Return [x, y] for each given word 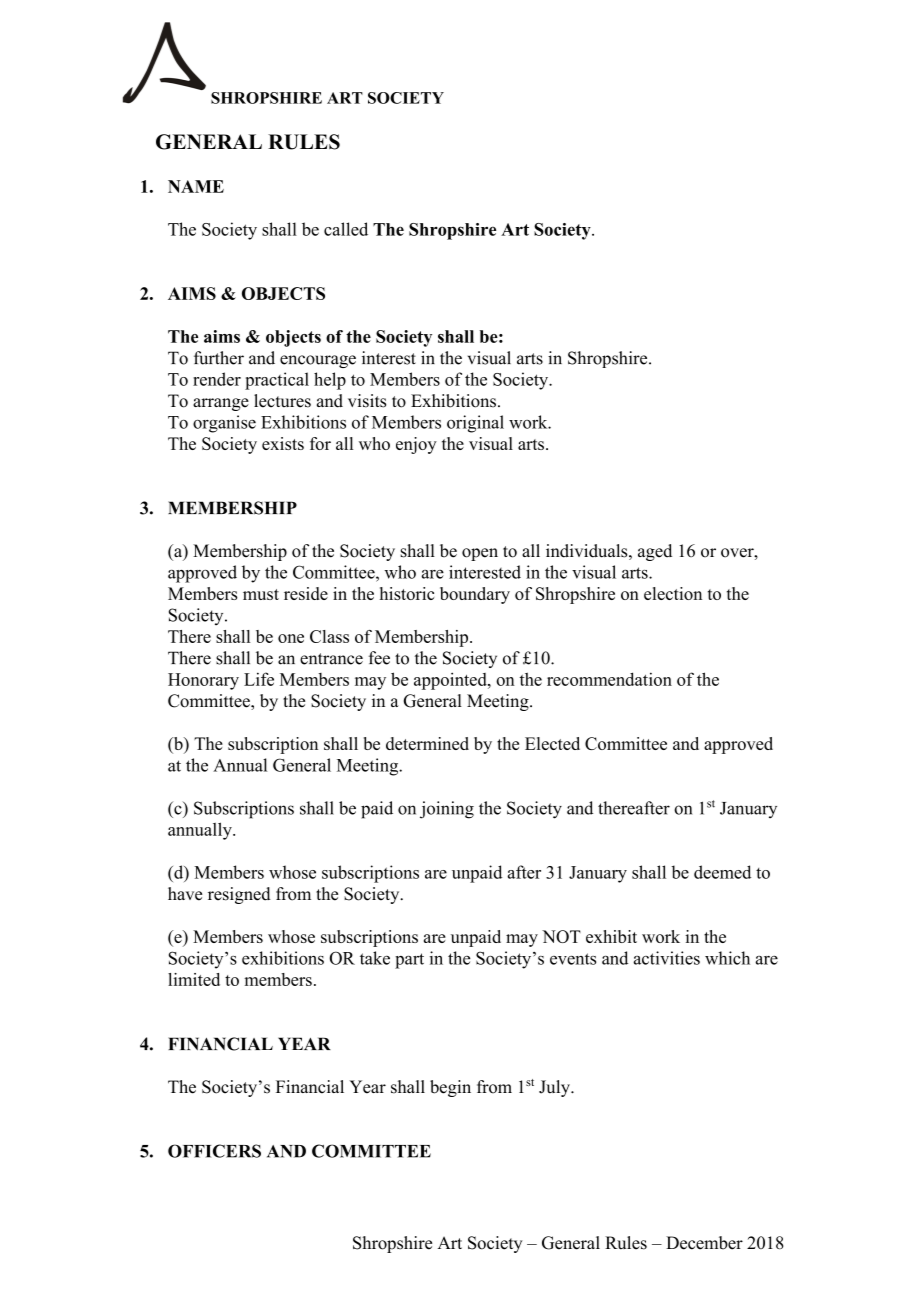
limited [194, 979]
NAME [196, 186]
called [346, 229]
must [261, 594]
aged [655, 552]
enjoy [416, 445]
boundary [475, 595]
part [409, 961]
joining [447, 810]
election [673, 593]
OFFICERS [214, 1151]
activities [667, 958]
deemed [722, 872]
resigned [239, 895]
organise [224, 424]
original [475, 424]
